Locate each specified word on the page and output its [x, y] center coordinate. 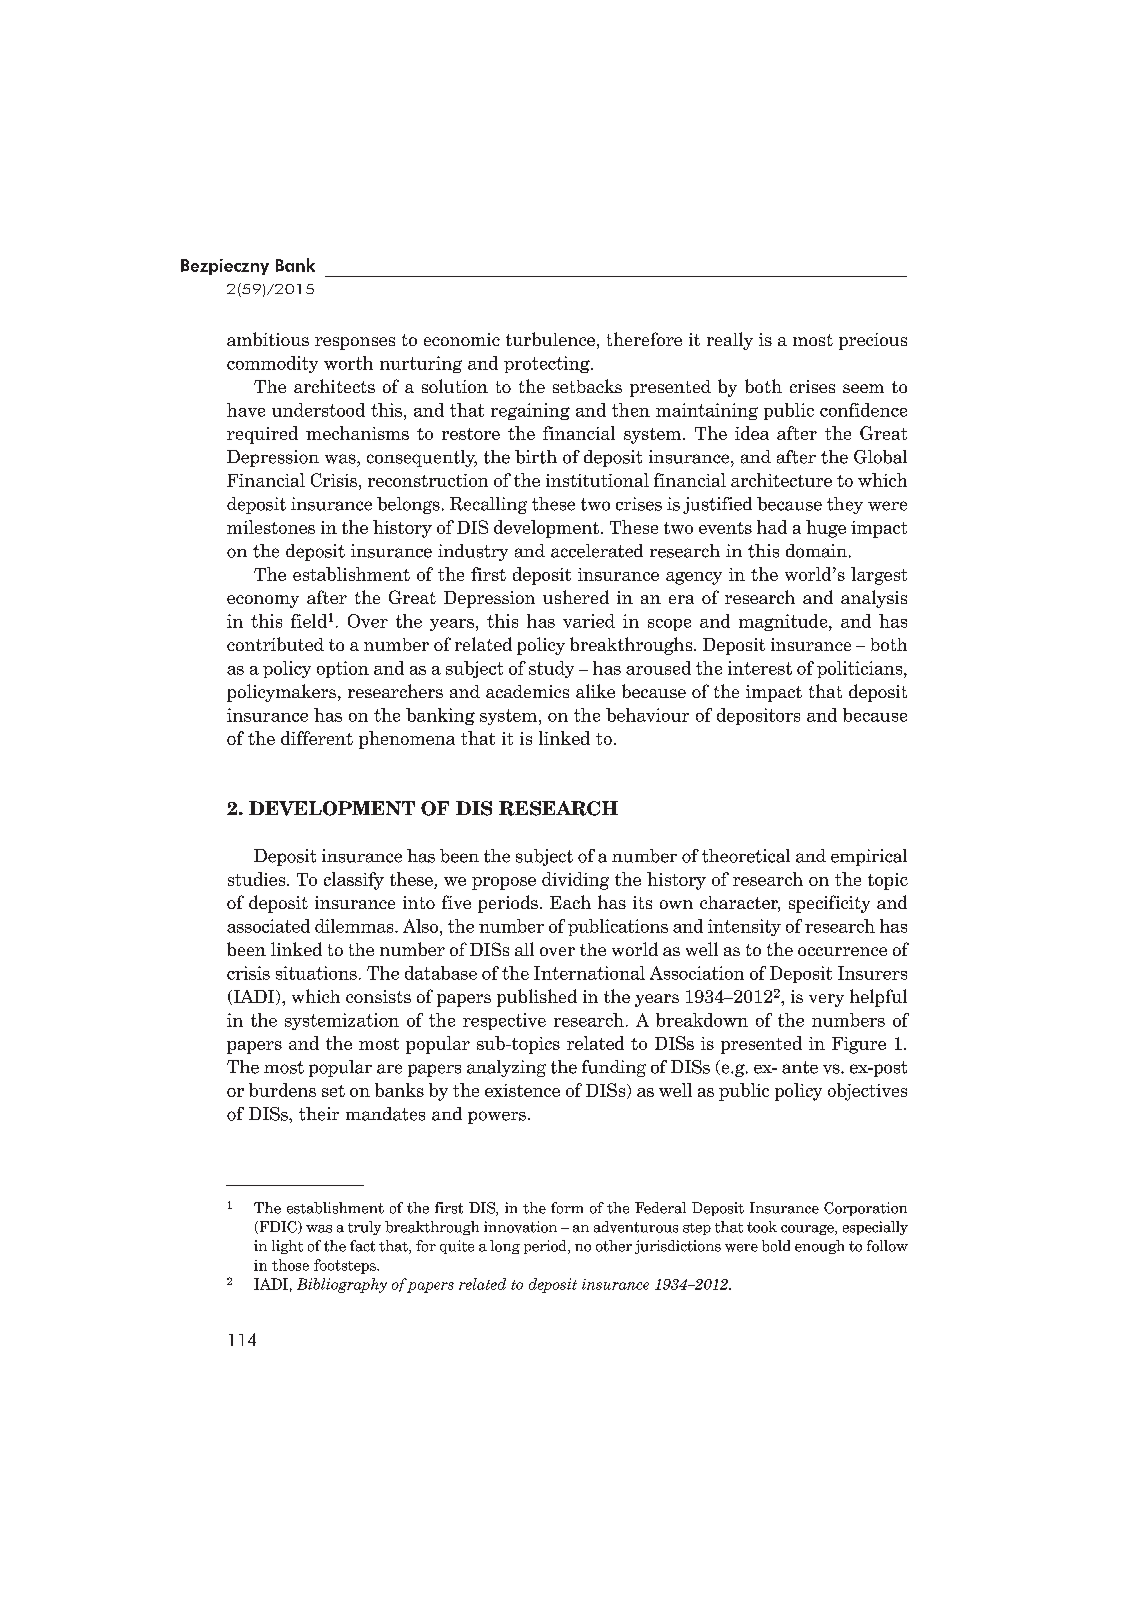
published [537, 998]
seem [863, 388]
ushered [576, 597]
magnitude [784, 622]
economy [263, 601]
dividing [575, 881]
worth [348, 363]
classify [354, 881]
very [826, 1000]
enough [819, 1247]
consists [378, 996]
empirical [869, 857]
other [614, 1246]
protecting [548, 364]
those [290, 1265]
